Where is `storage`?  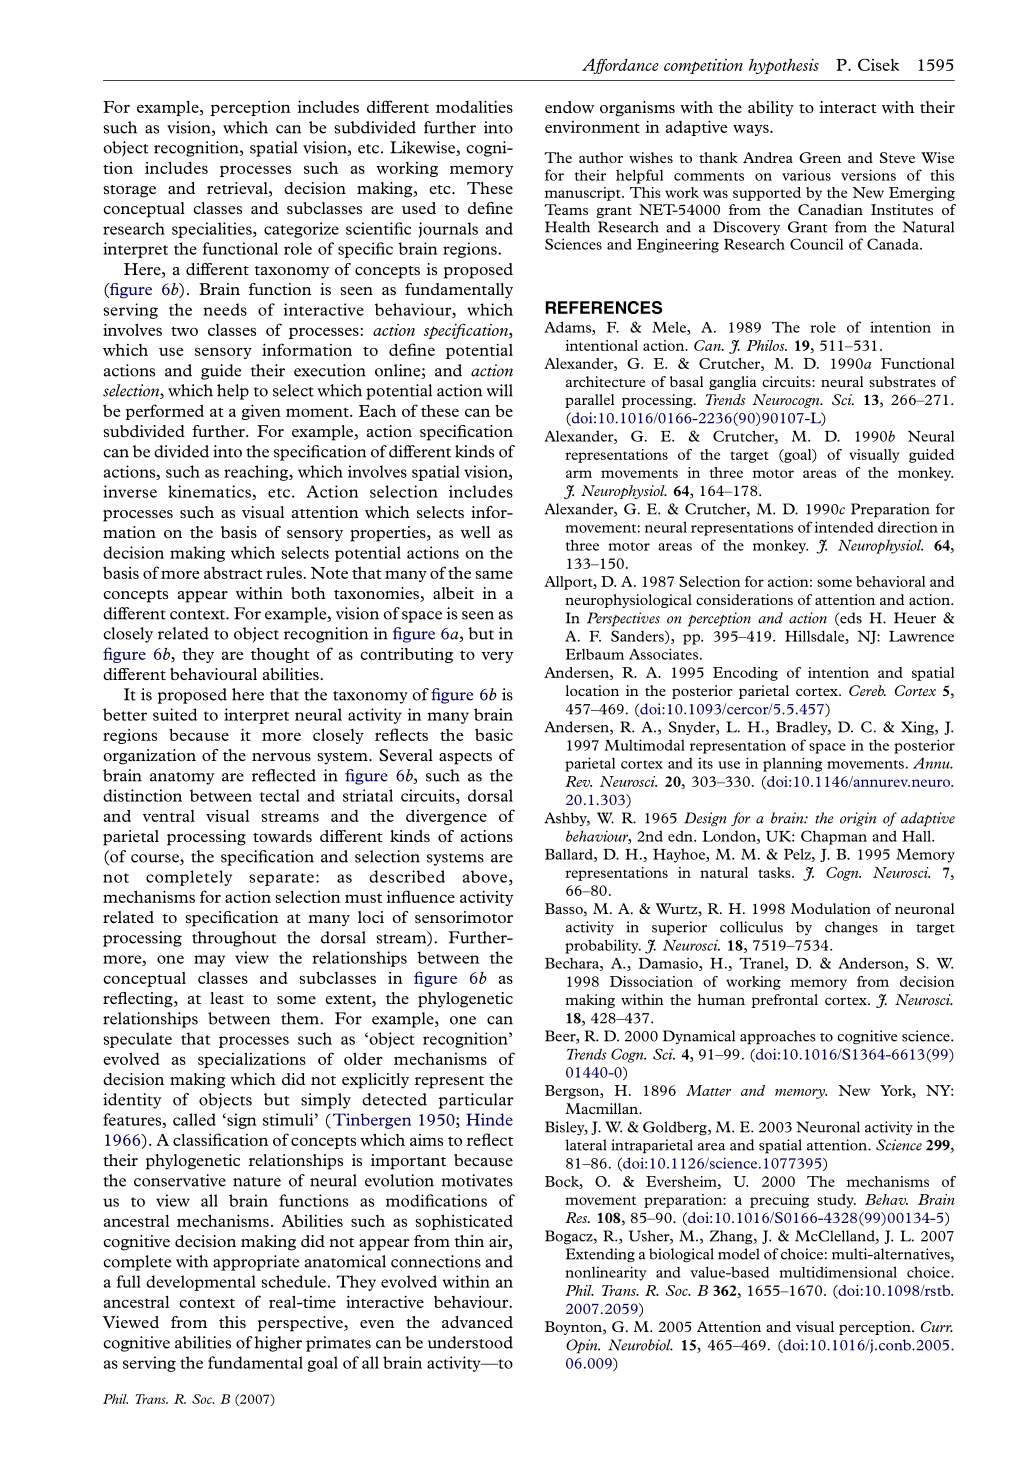
storage is located at coordinates (129, 191).
